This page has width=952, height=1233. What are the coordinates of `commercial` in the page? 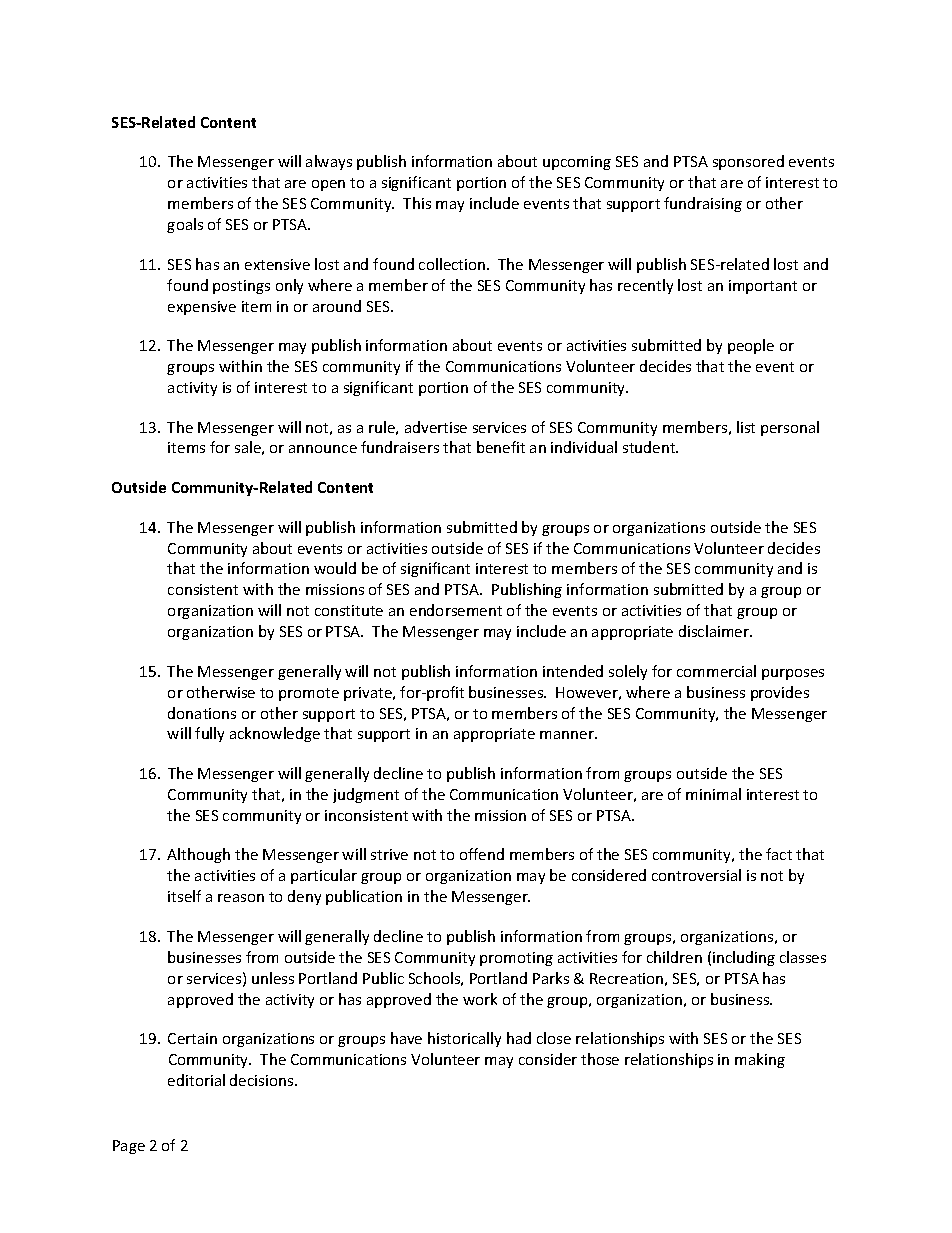 It's located at (716, 671).
